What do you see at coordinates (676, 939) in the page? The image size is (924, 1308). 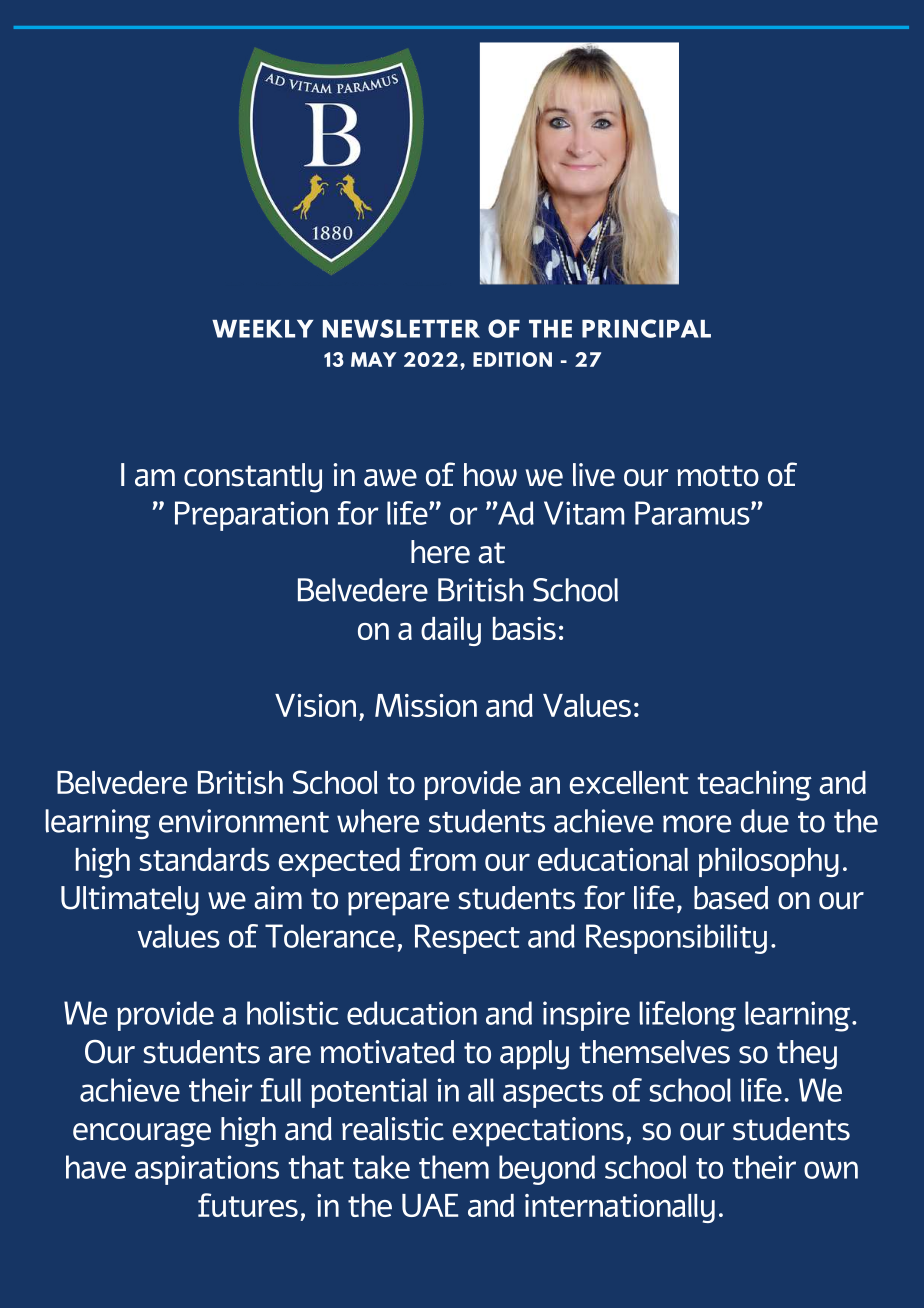 I see `Responsibility` at bounding box center [676, 939].
